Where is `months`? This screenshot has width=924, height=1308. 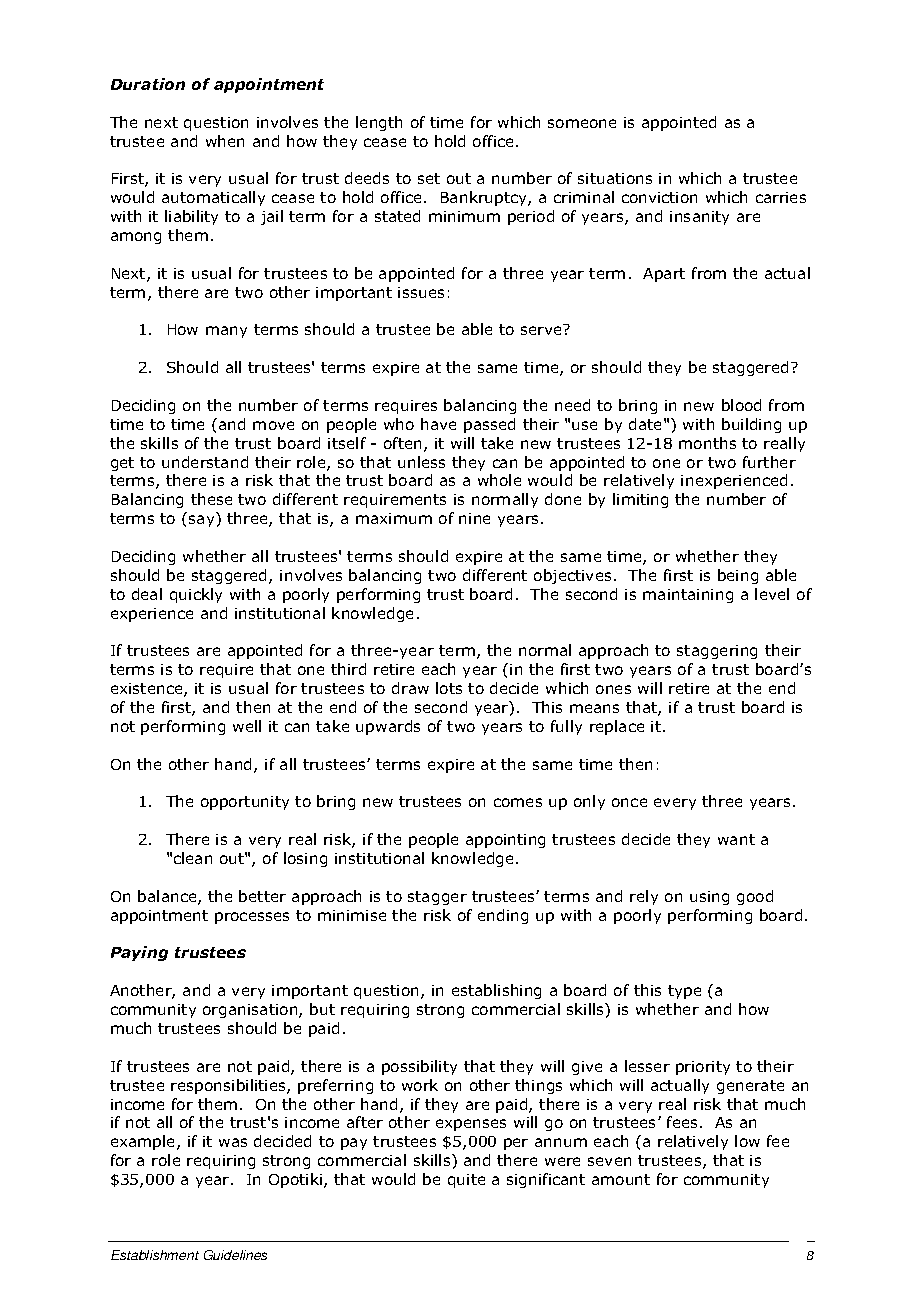
months is located at coordinates (707, 443).
